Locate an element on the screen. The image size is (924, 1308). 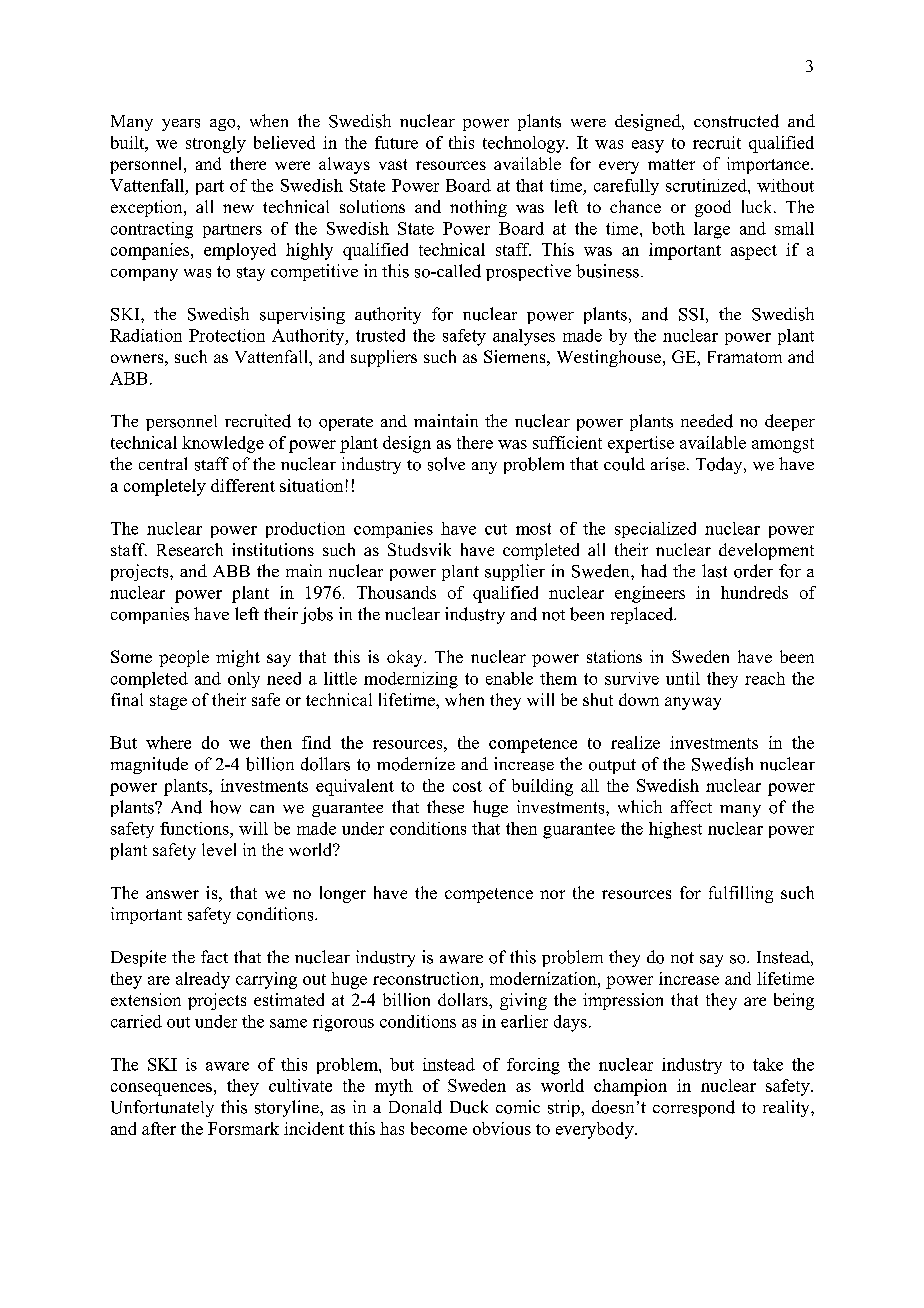
technology is located at coordinates (525, 144).
